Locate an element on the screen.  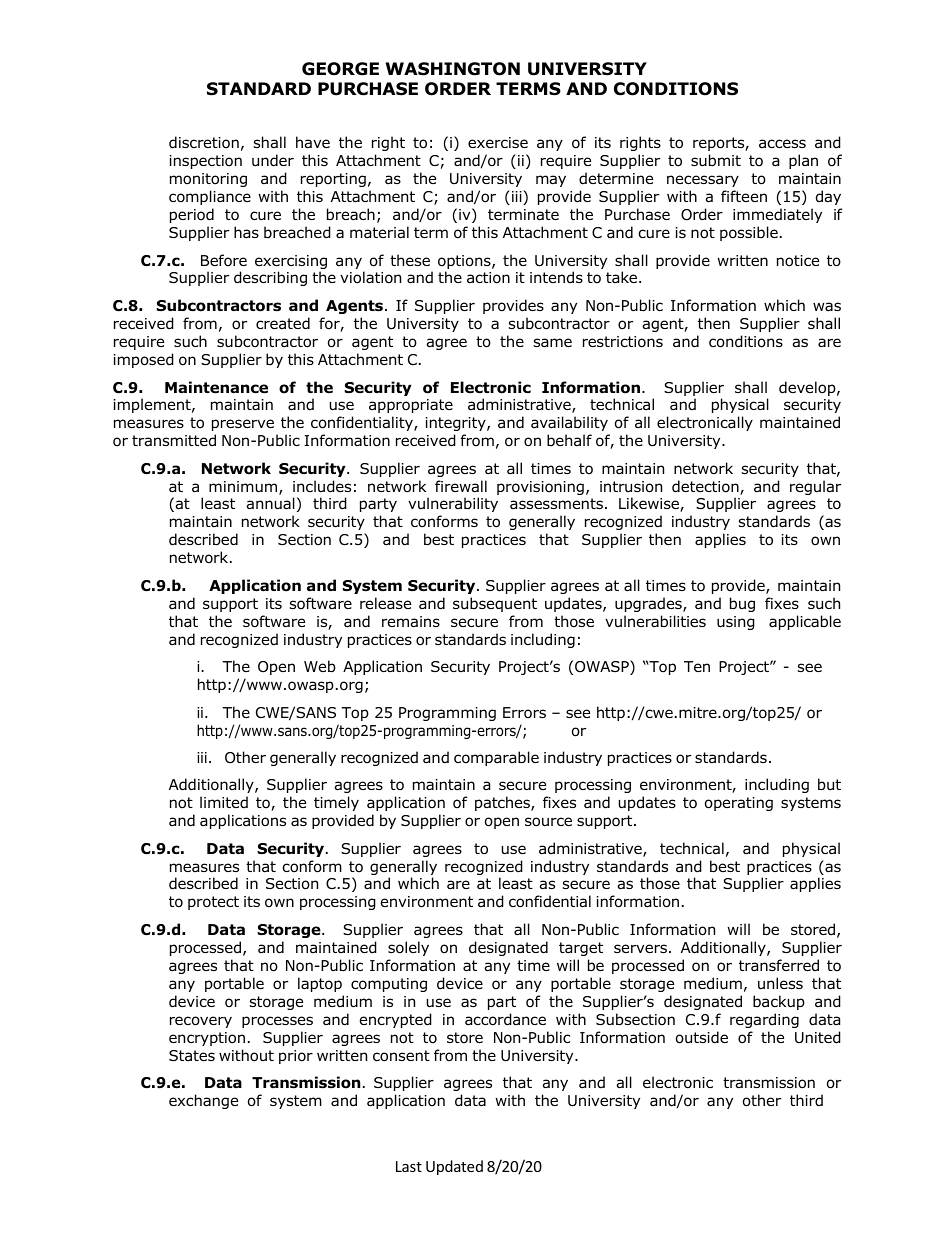
Web is located at coordinates (320, 666).
